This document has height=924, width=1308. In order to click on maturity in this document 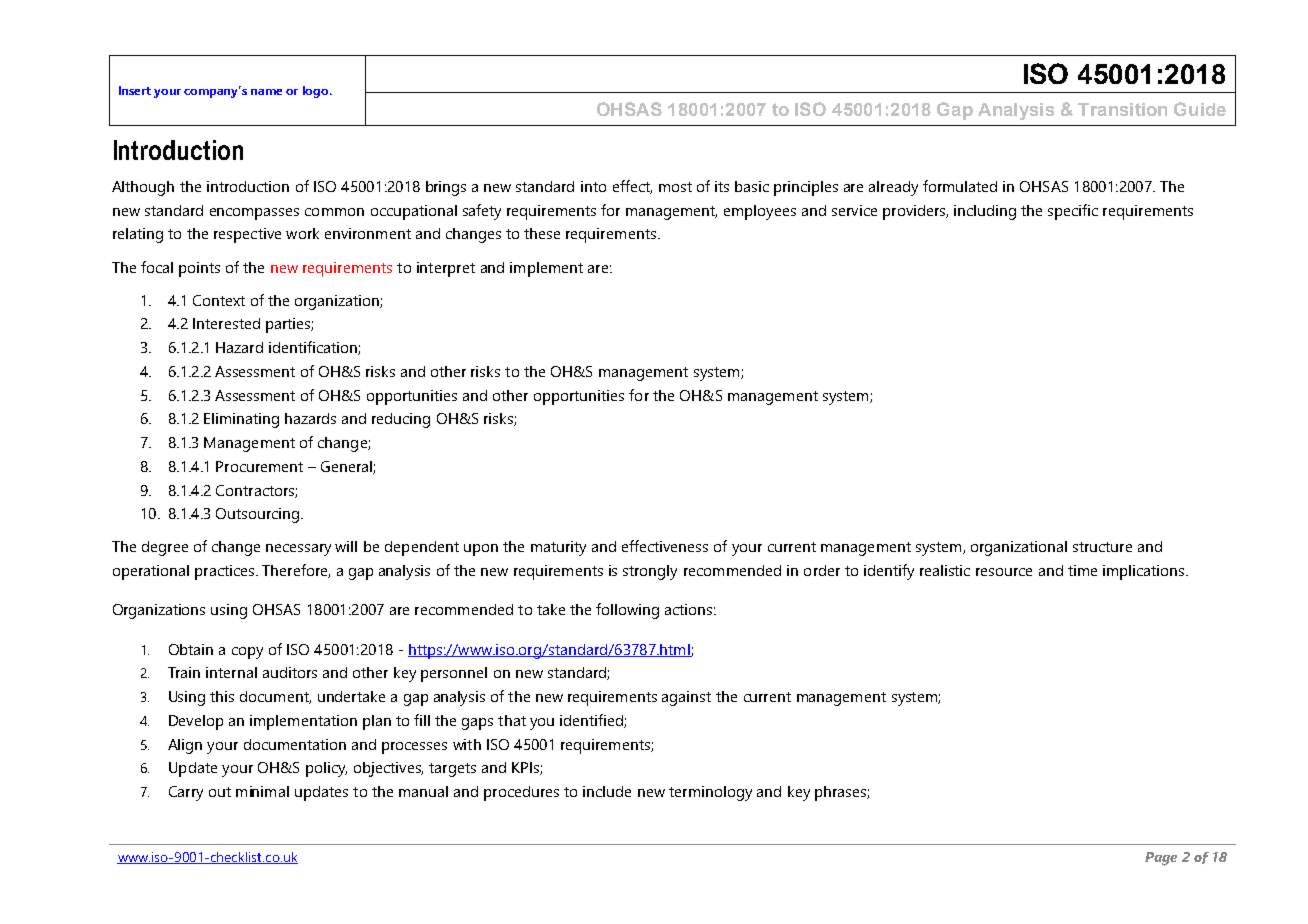, I will do `click(558, 548)`.
